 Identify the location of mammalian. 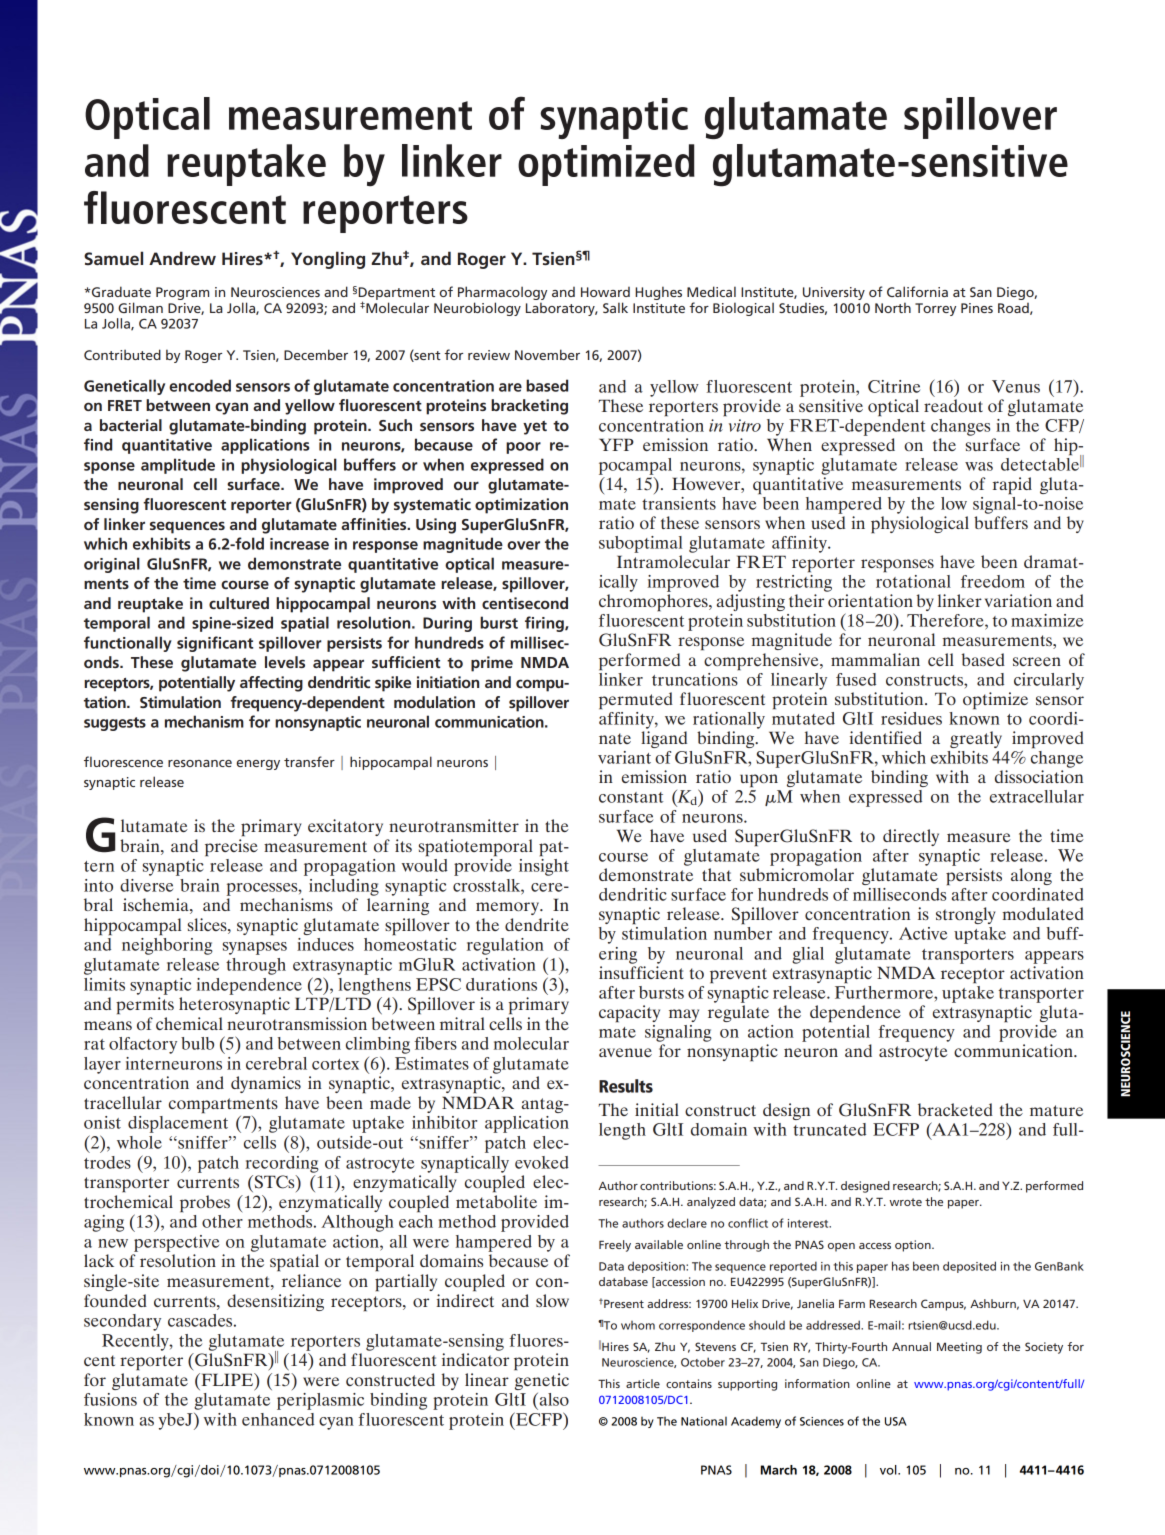
(875, 659).
